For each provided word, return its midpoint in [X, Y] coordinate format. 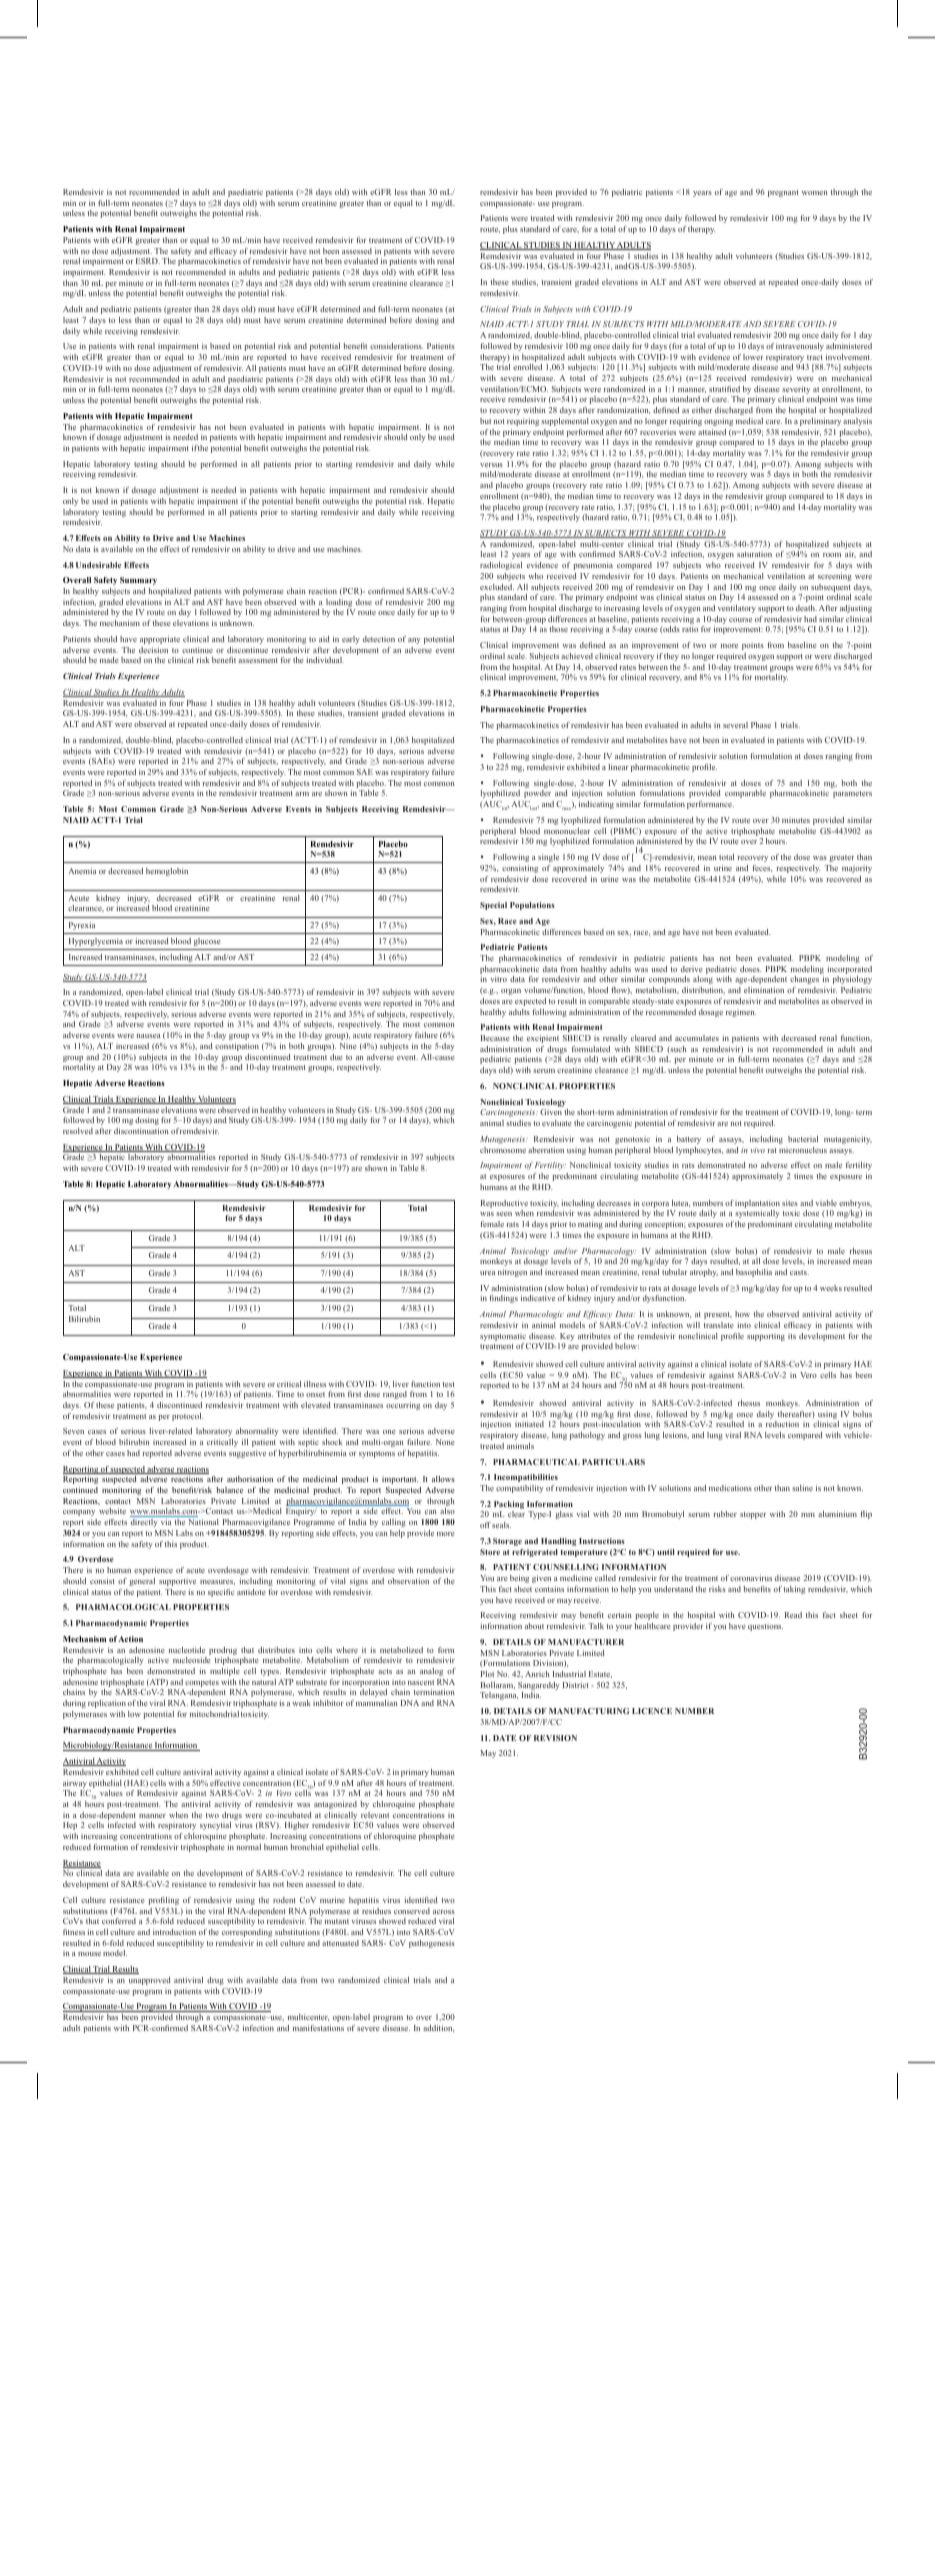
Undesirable [98, 565]
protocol [187, 1417]
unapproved [150, 1981]
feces [762, 868]
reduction [782, 1424]
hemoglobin [167, 872]
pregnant [783, 193]
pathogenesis [432, 1944]
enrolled [527, 367]
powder [537, 794]
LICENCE [652, 1711]
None [445, 1442]
